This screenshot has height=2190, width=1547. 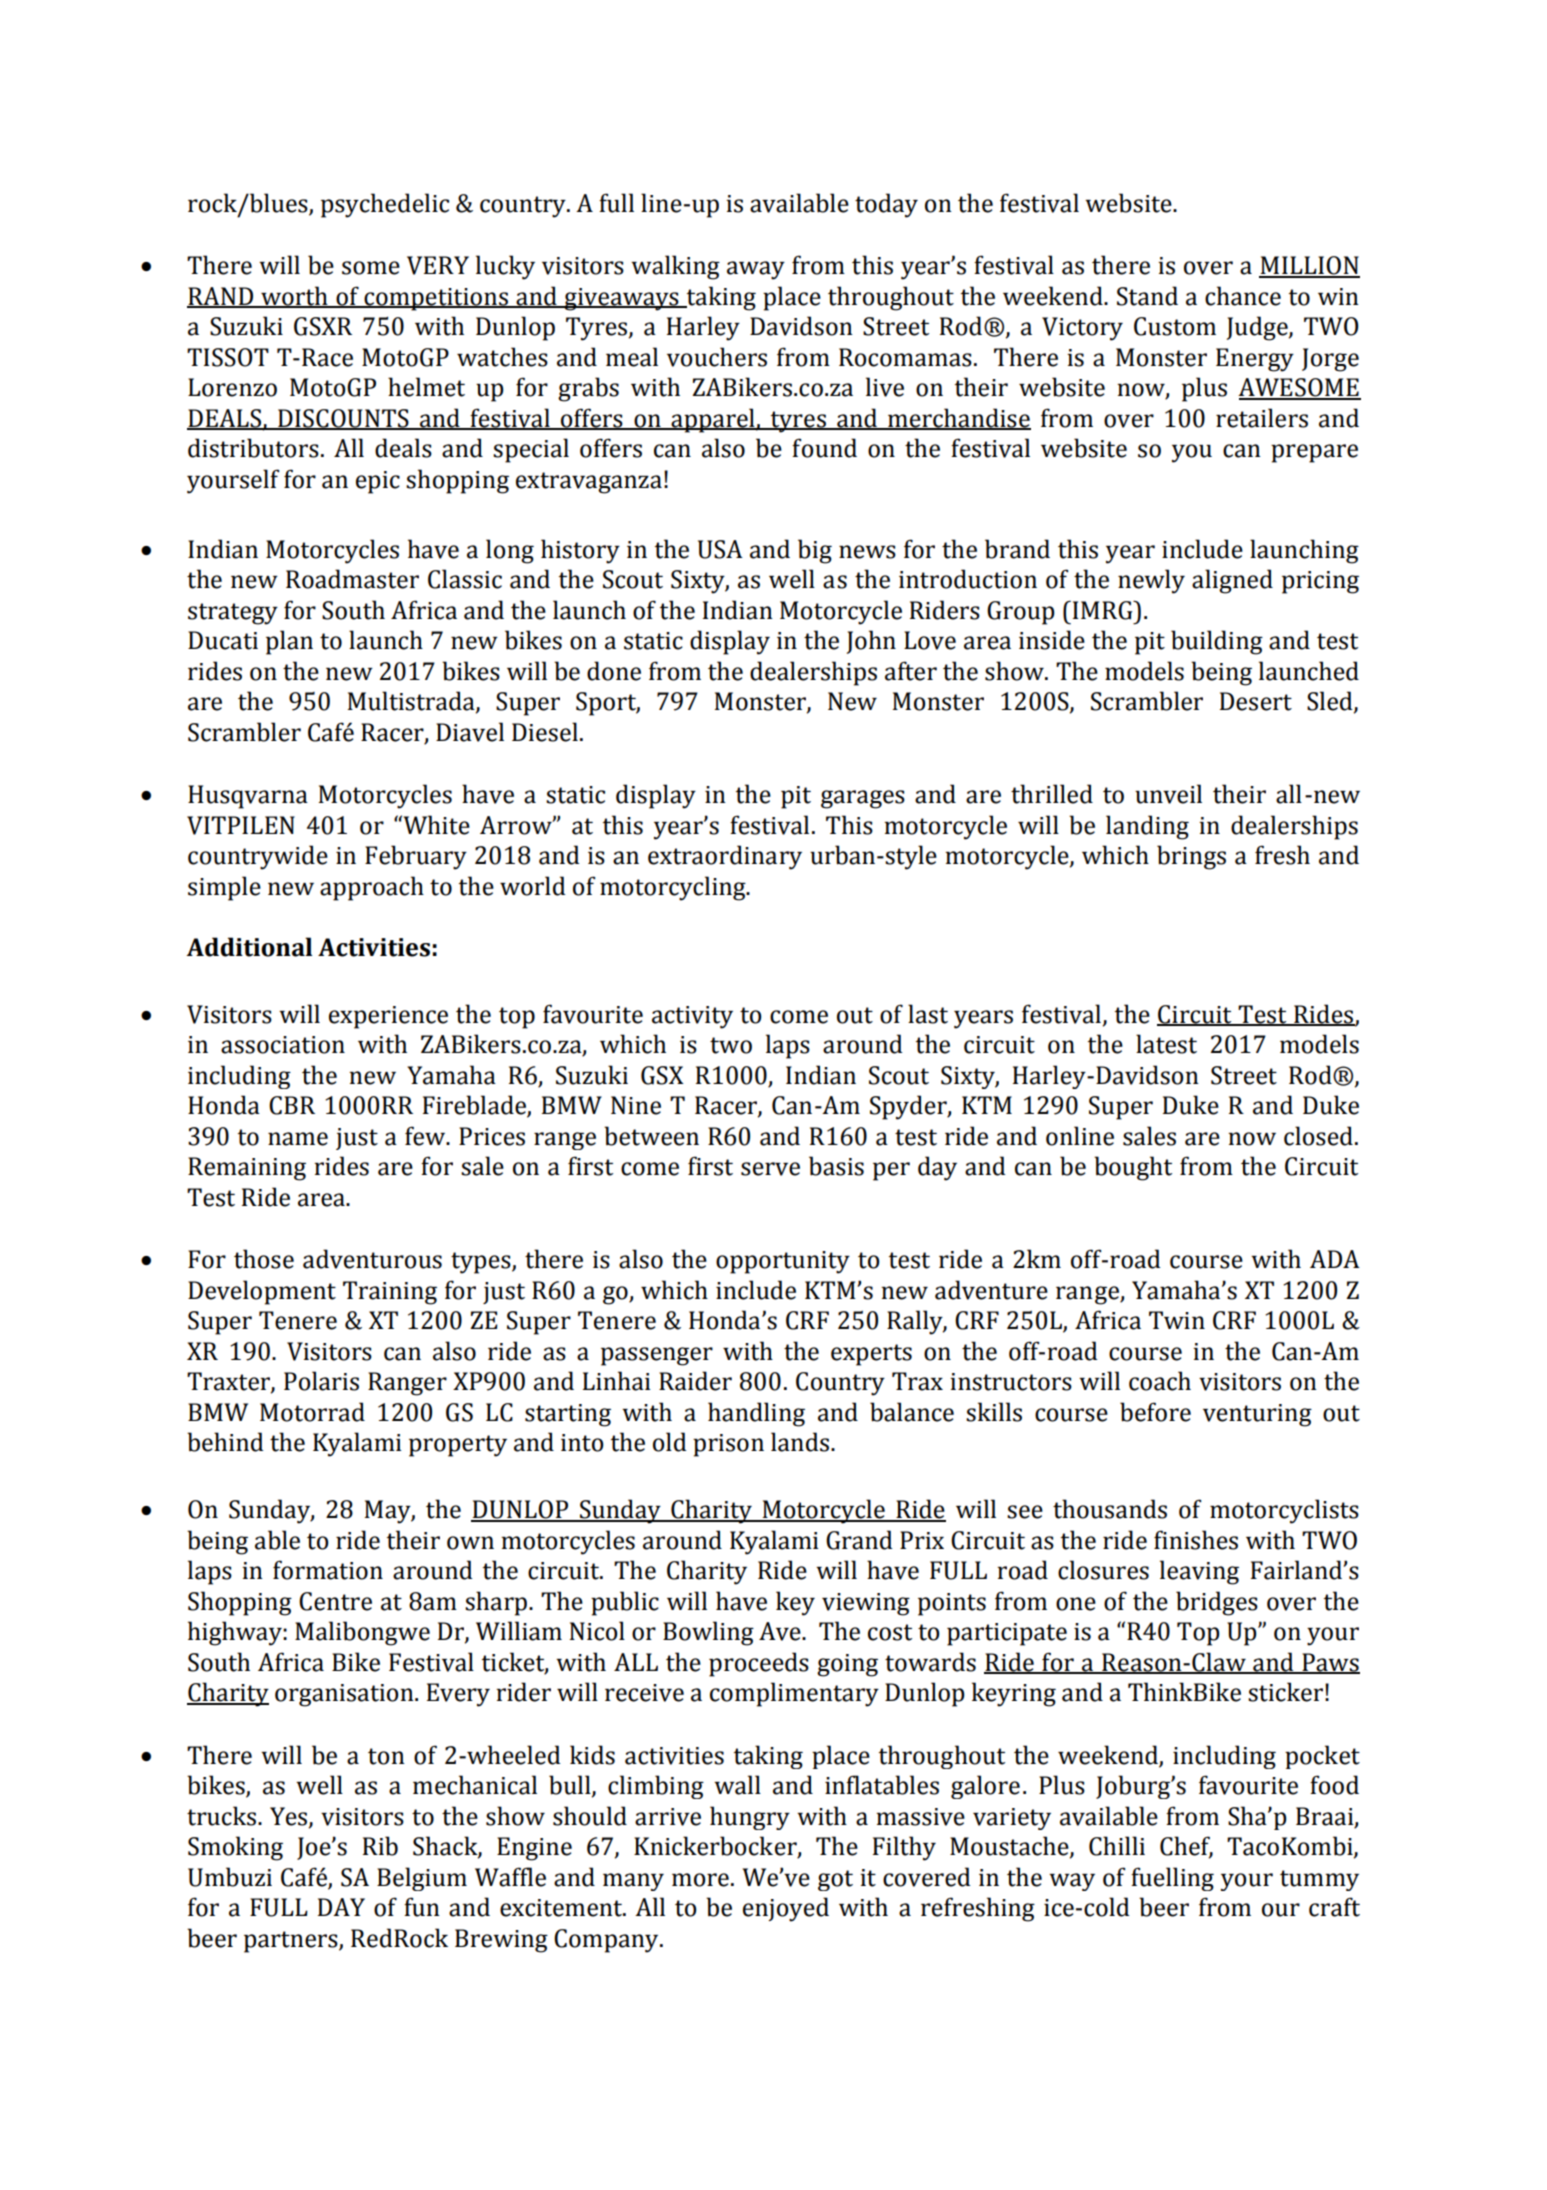 I want to click on John, so click(x=871, y=642).
